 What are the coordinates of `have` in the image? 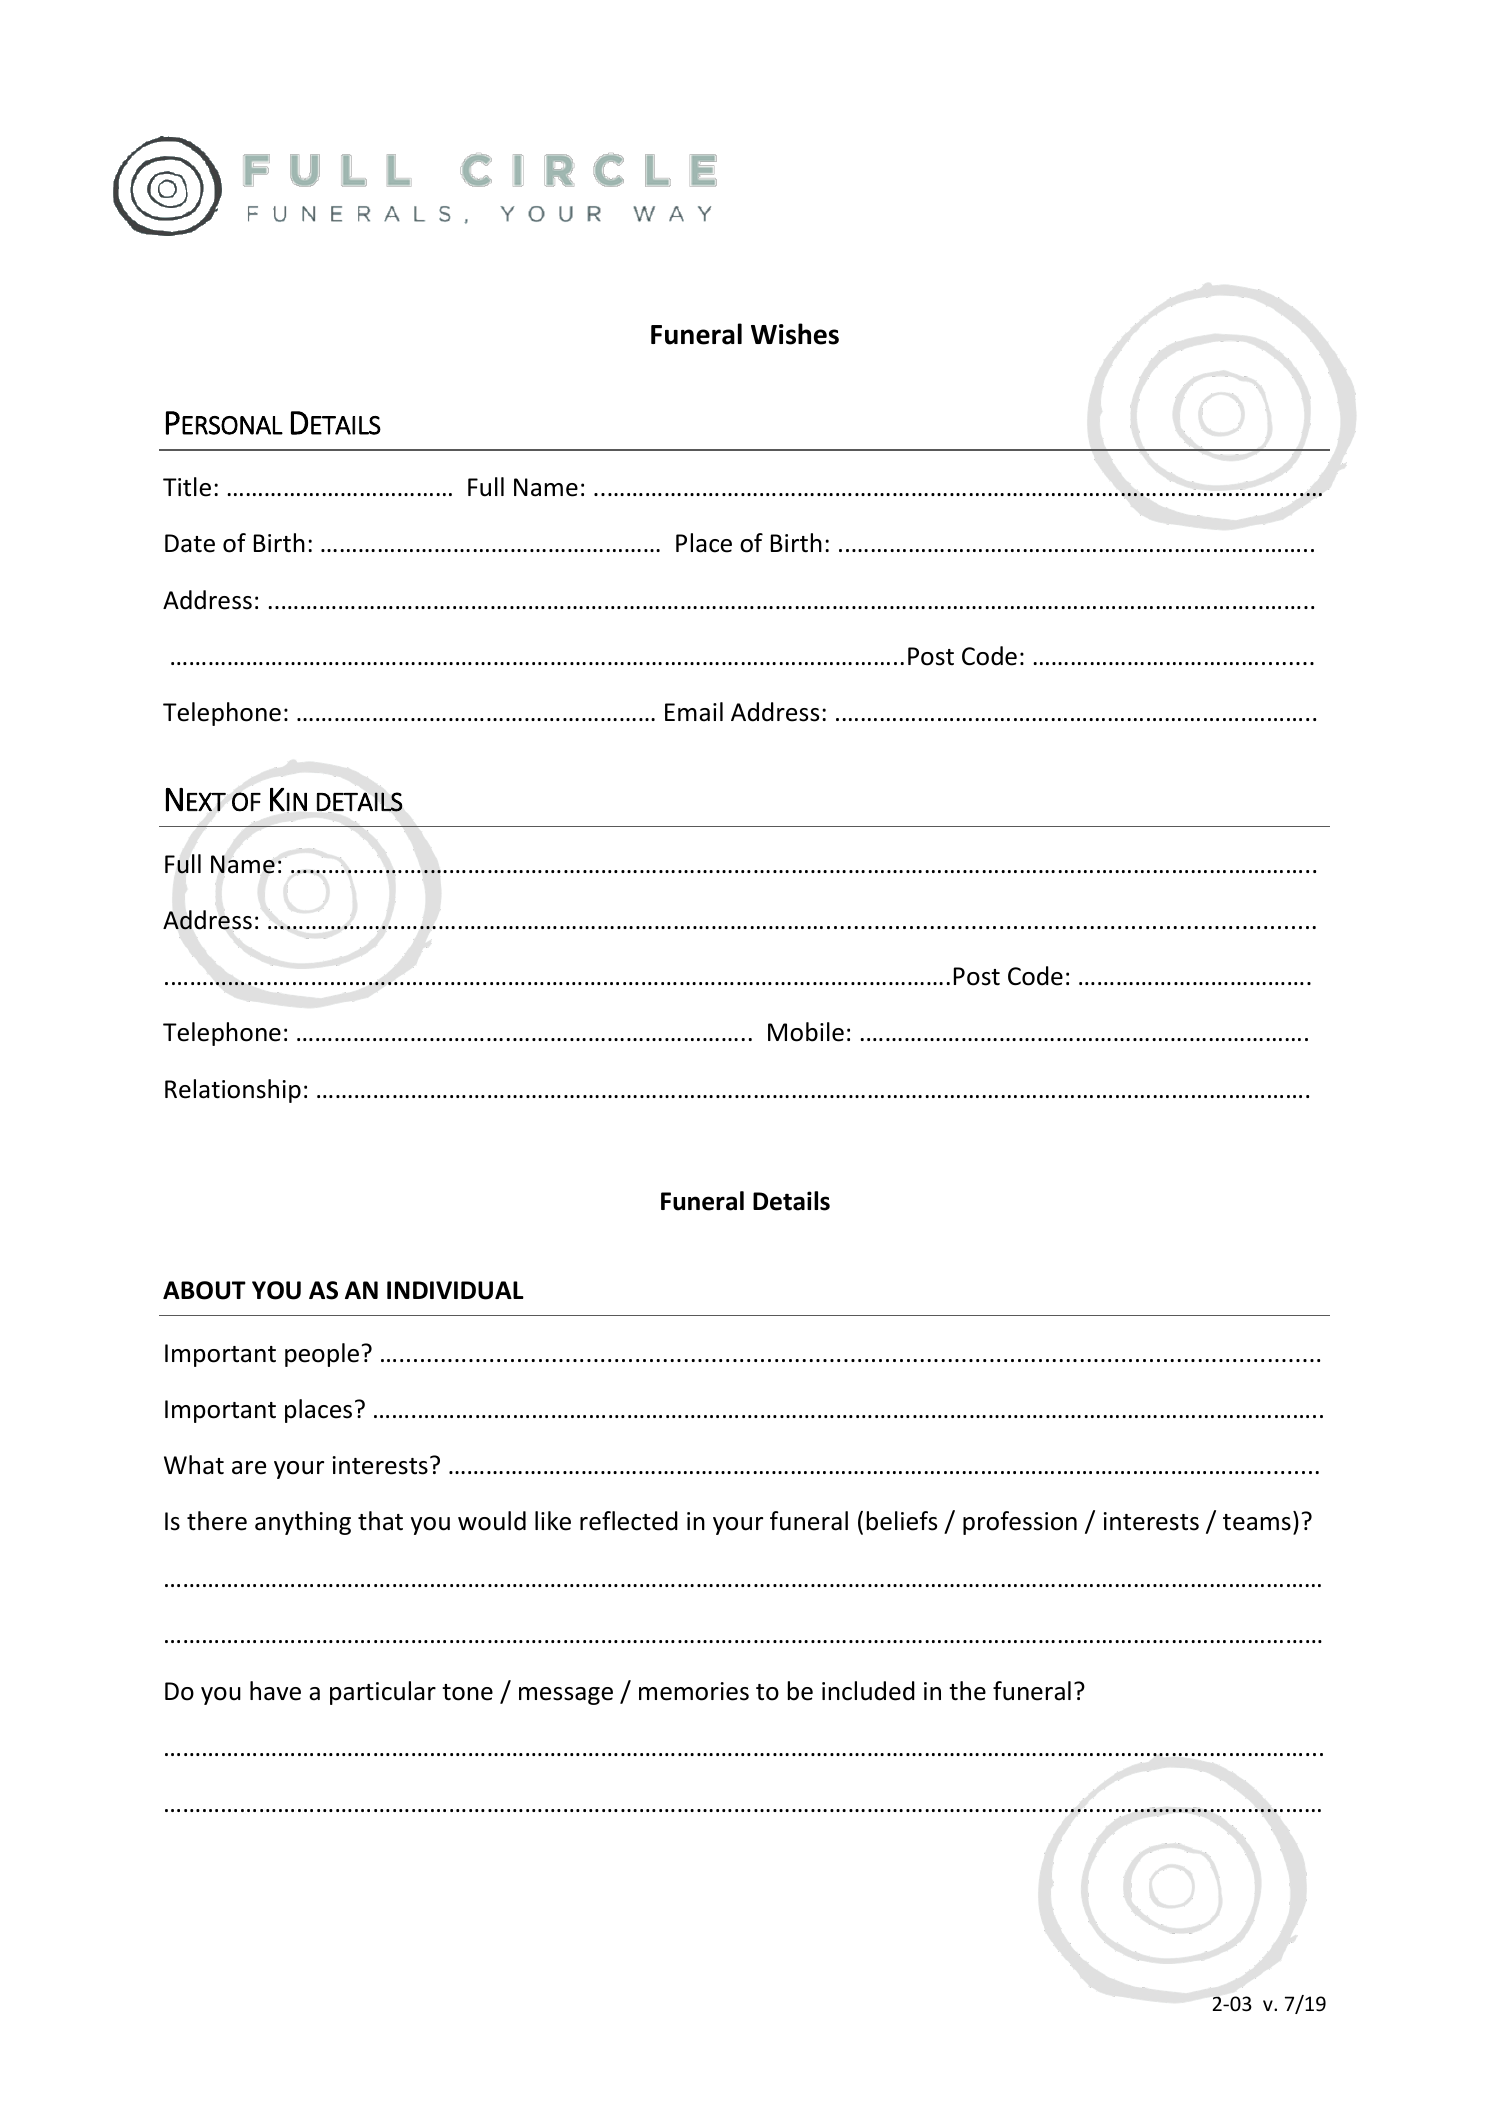 It's located at (275, 1691).
